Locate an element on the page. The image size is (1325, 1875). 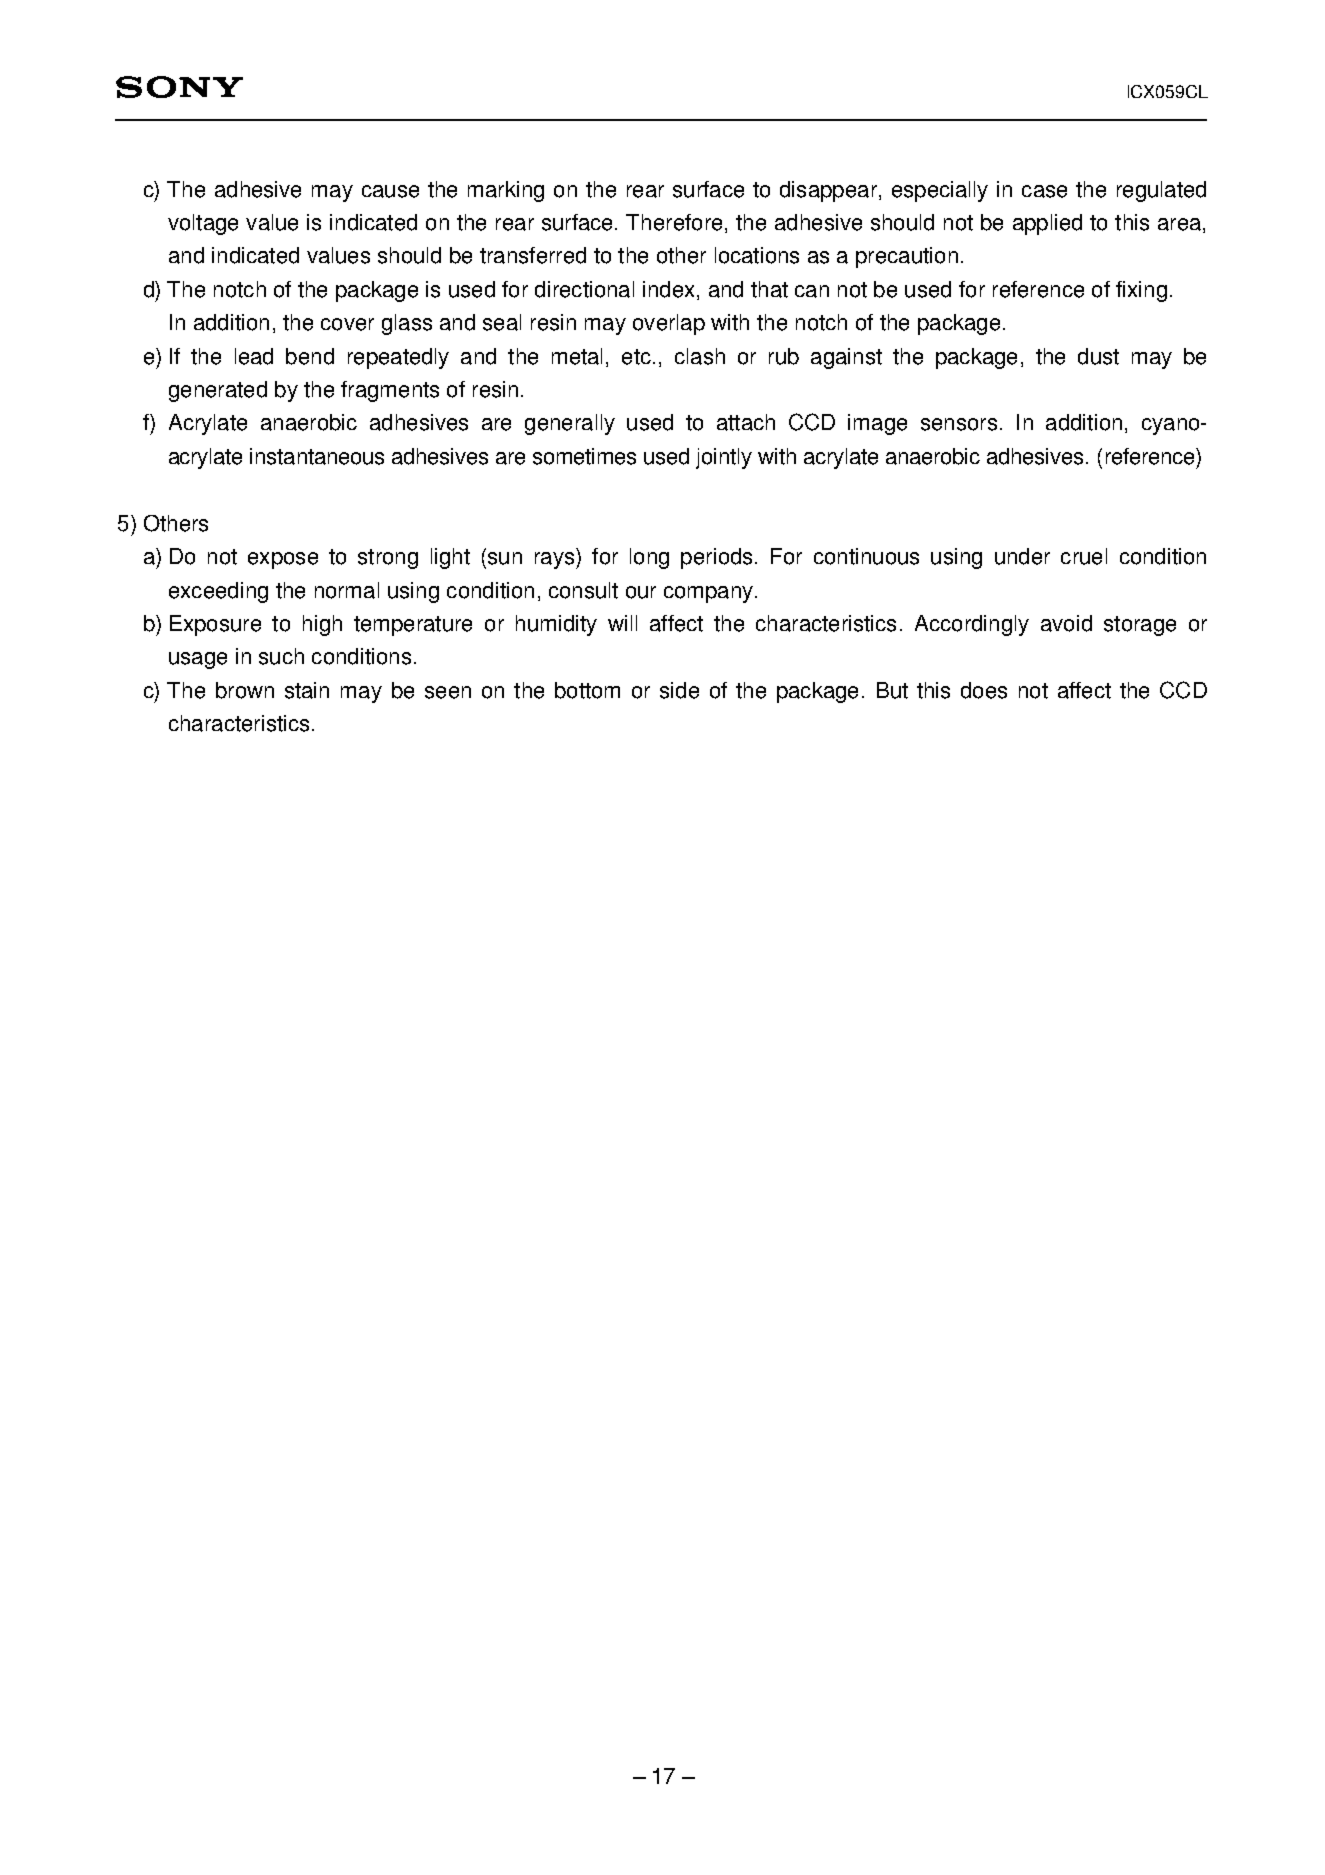
periods is located at coordinates (716, 558).
